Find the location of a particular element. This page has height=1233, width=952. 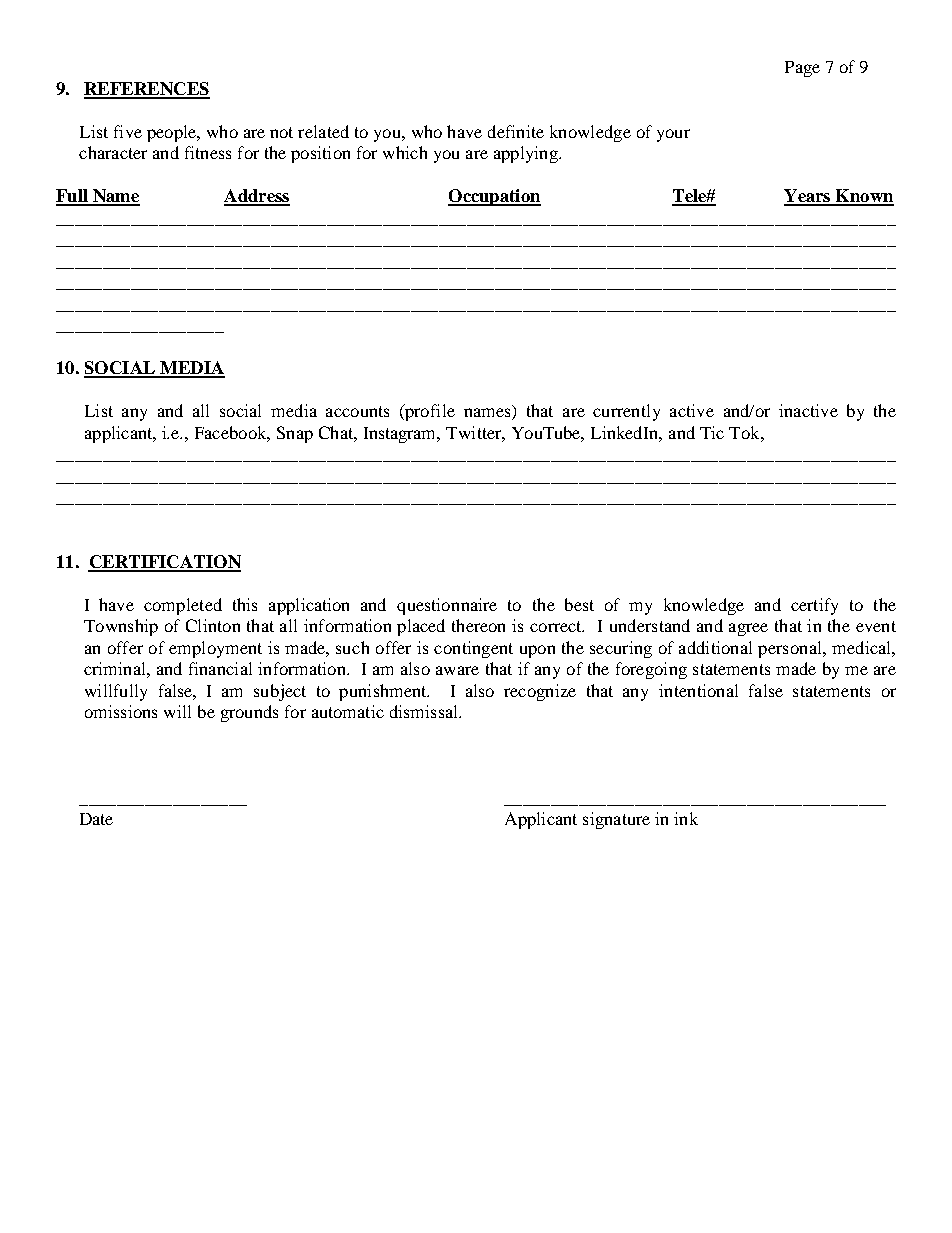

profile is located at coordinates (429, 412).
